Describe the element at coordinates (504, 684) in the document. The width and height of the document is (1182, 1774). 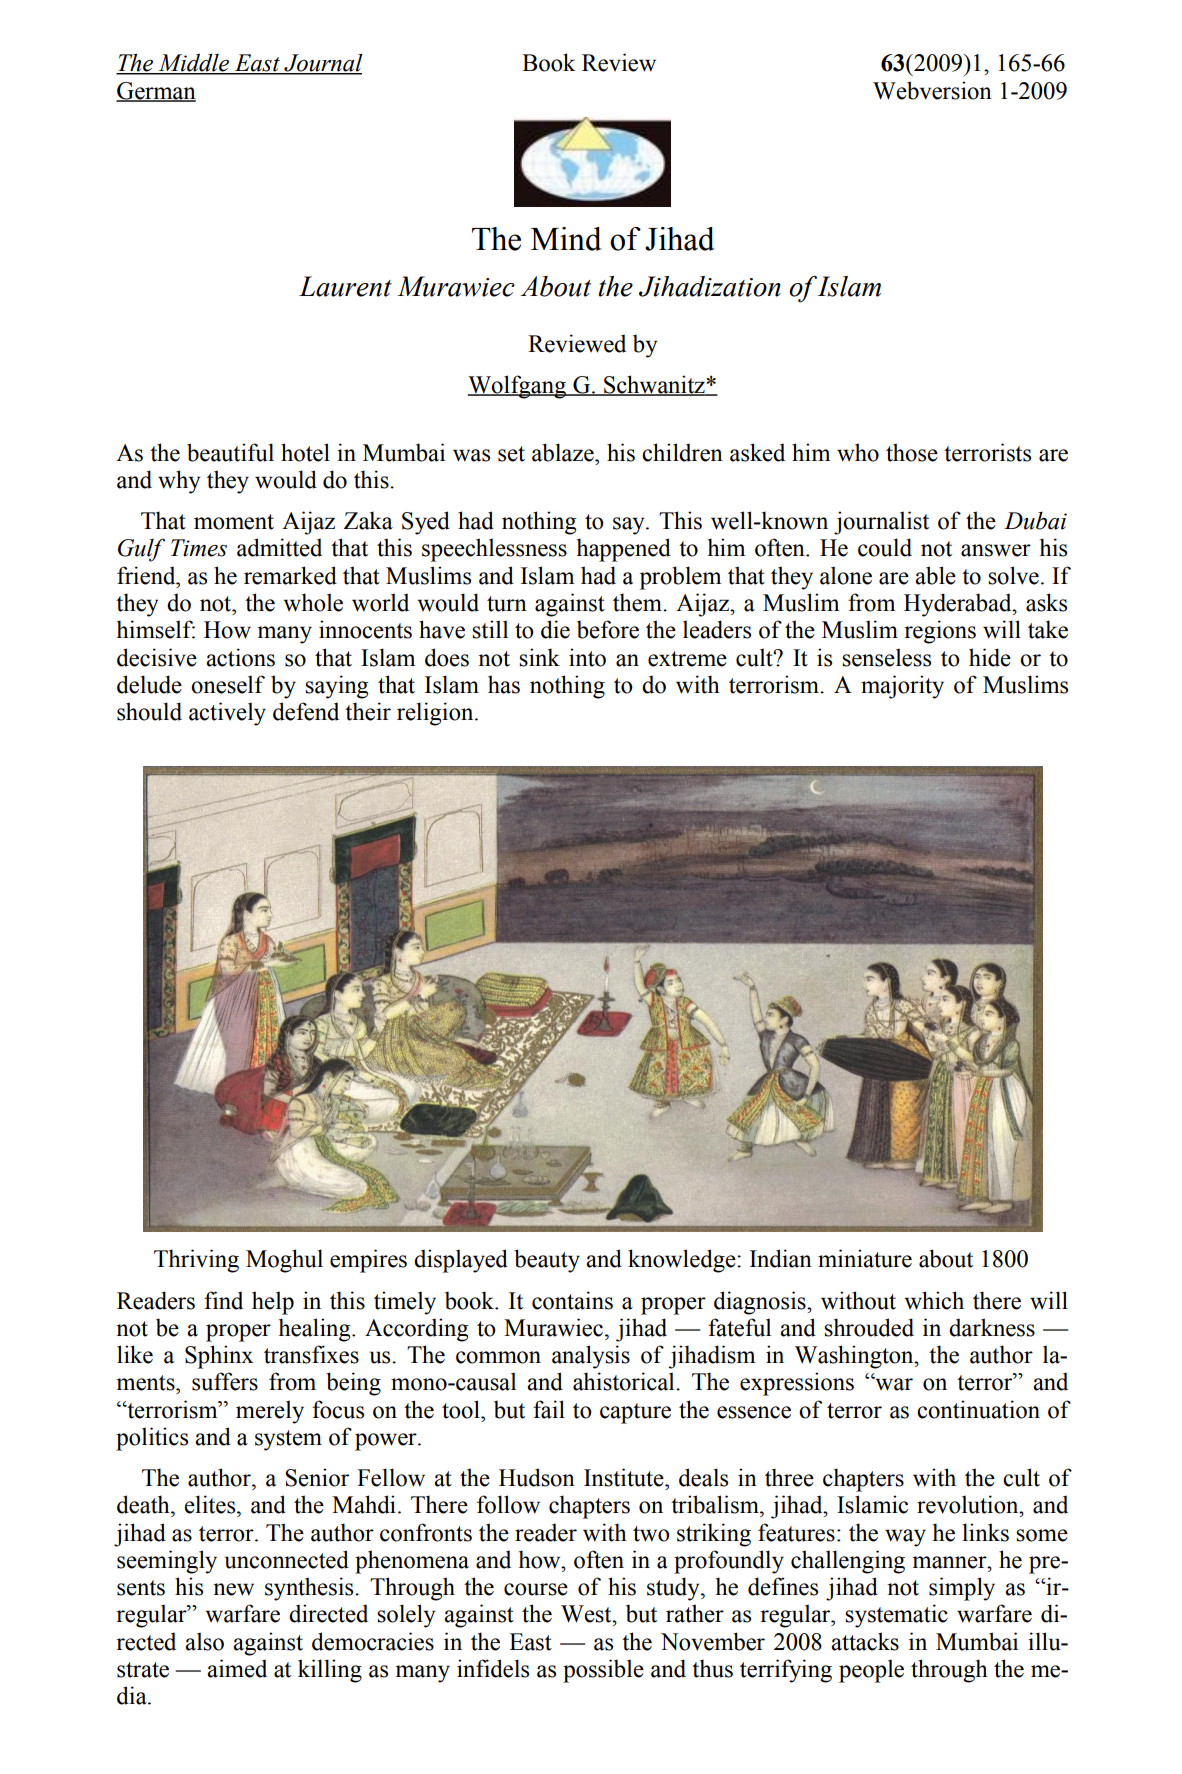
I see `has` at that location.
